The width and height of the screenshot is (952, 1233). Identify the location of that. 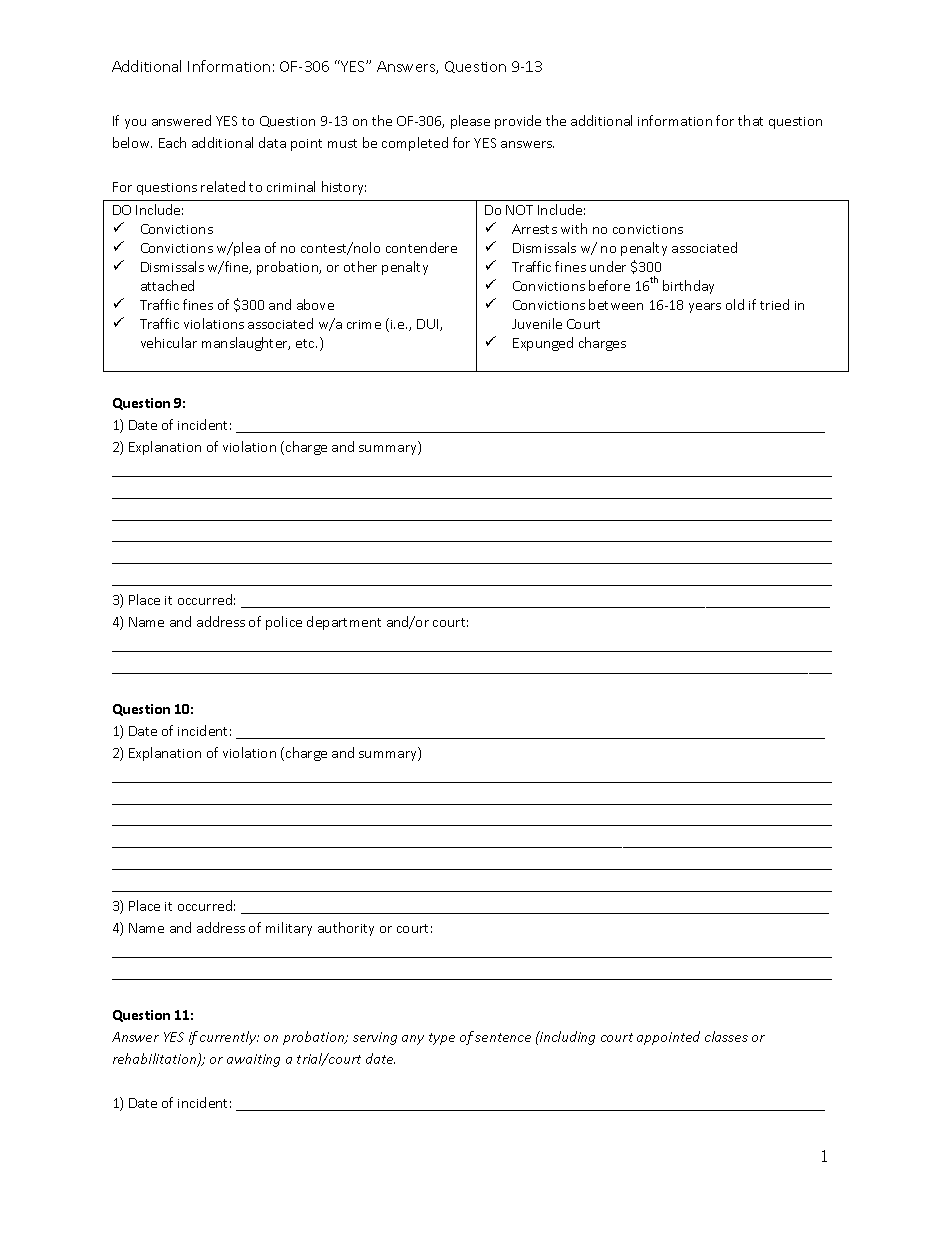
(750, 120).
